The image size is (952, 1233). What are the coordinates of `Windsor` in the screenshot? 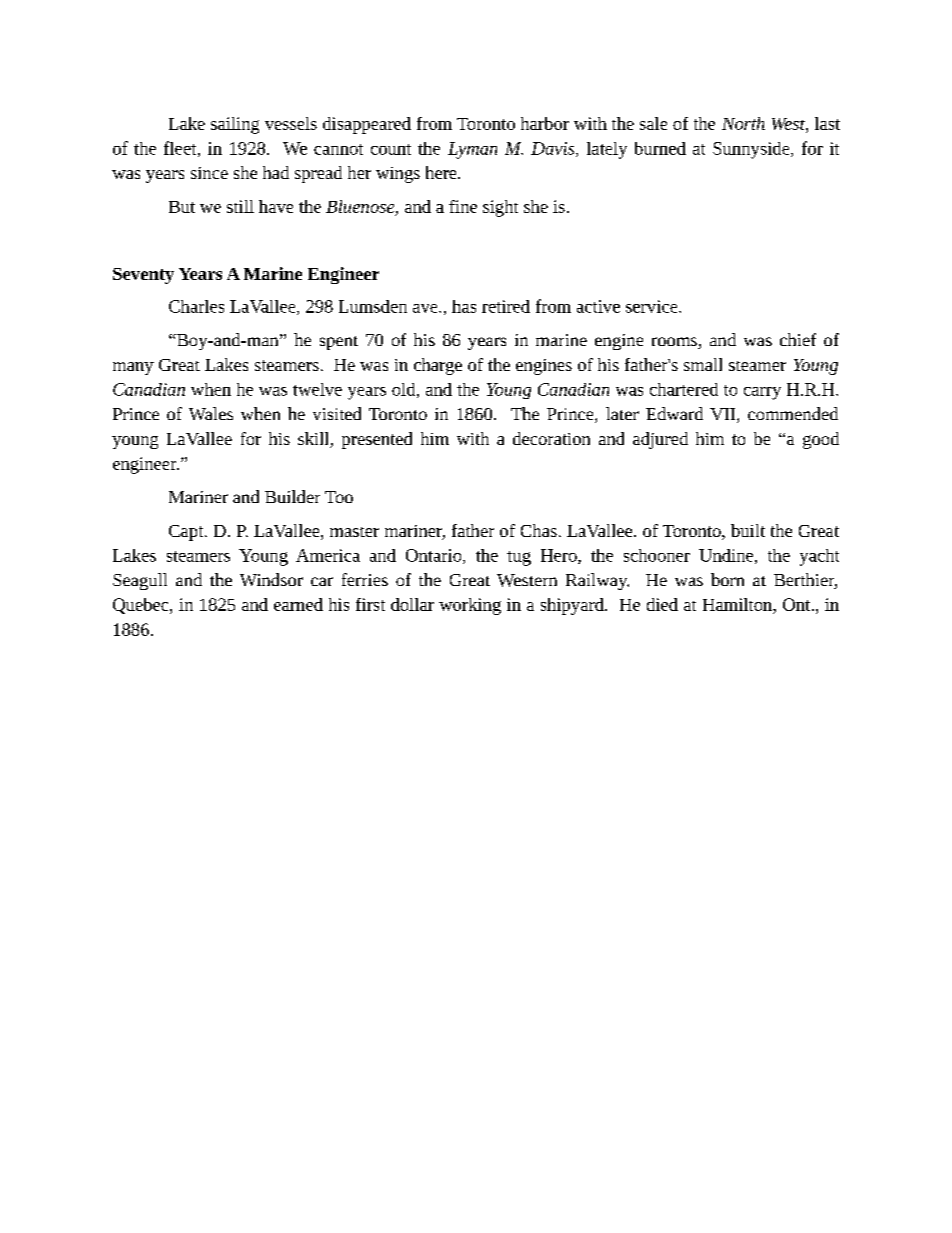 It's located at (271, 579).
